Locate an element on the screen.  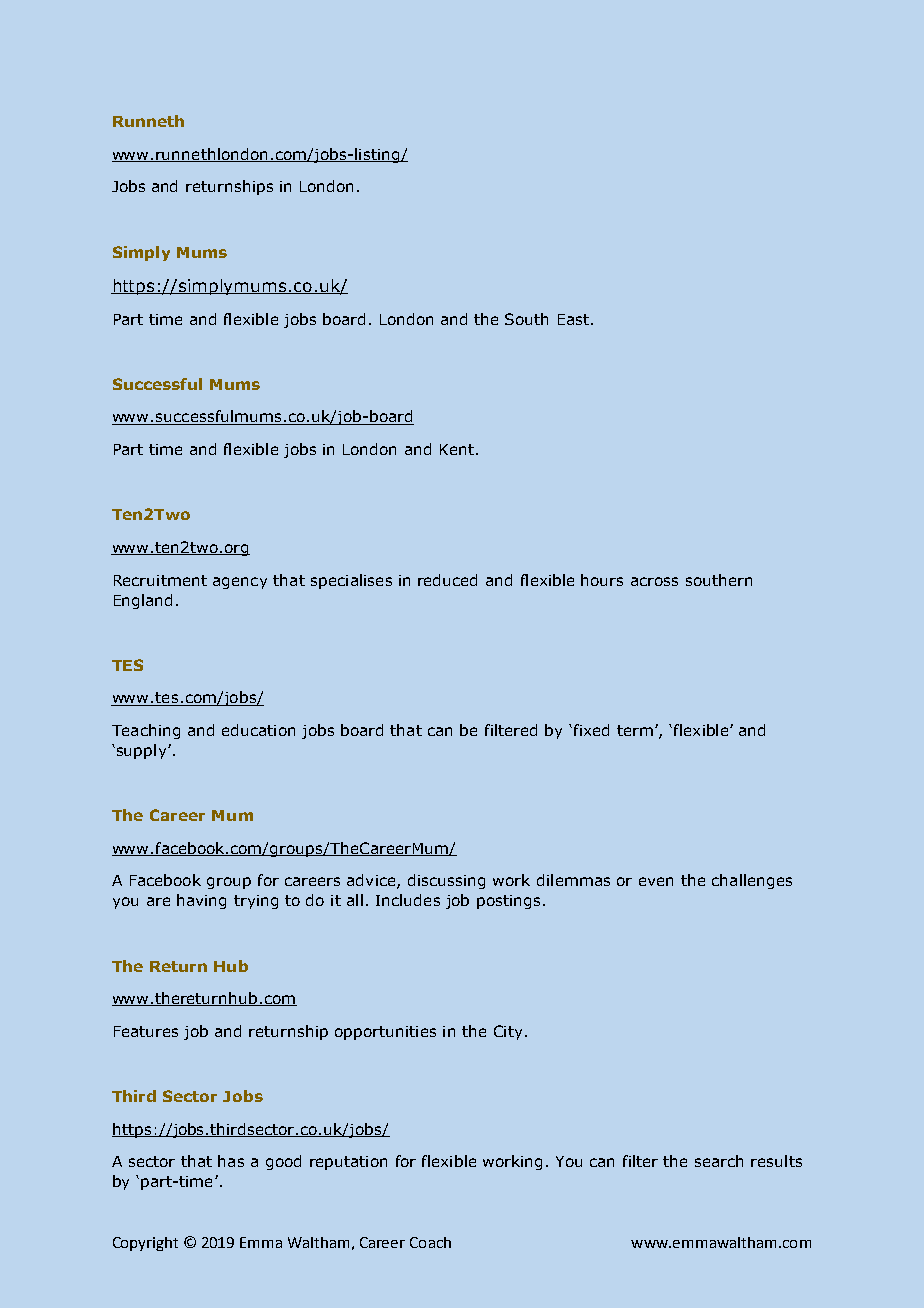
education is located at coordinates (258, 730).
